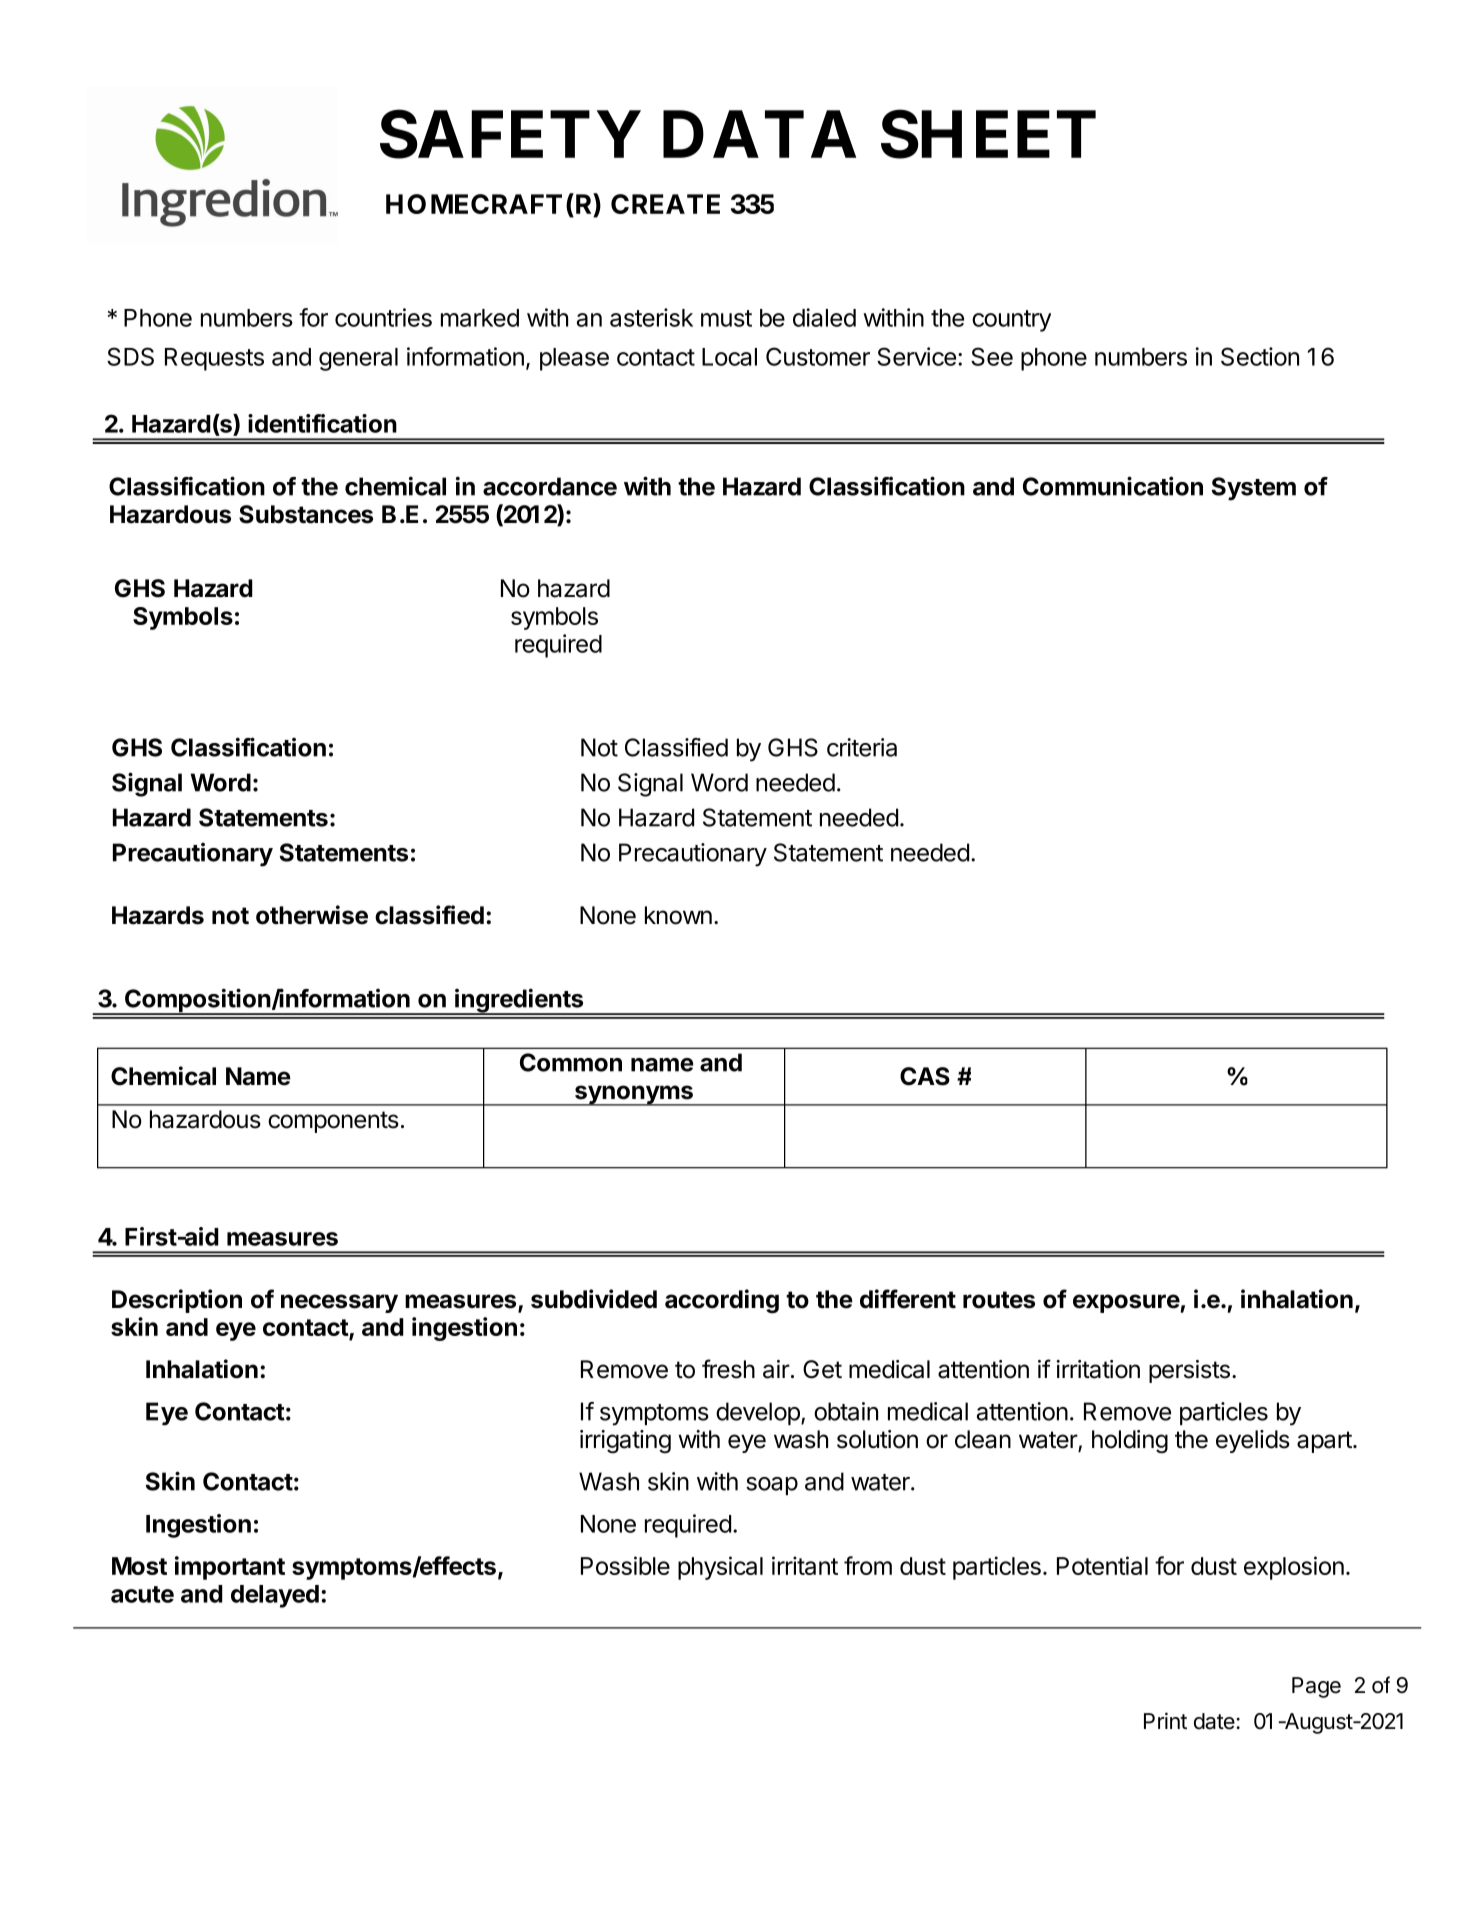 This page has width=1477, height=1911. Describe the element at coordinates (1130, 1442) in the page. I see `holding` at that location.
